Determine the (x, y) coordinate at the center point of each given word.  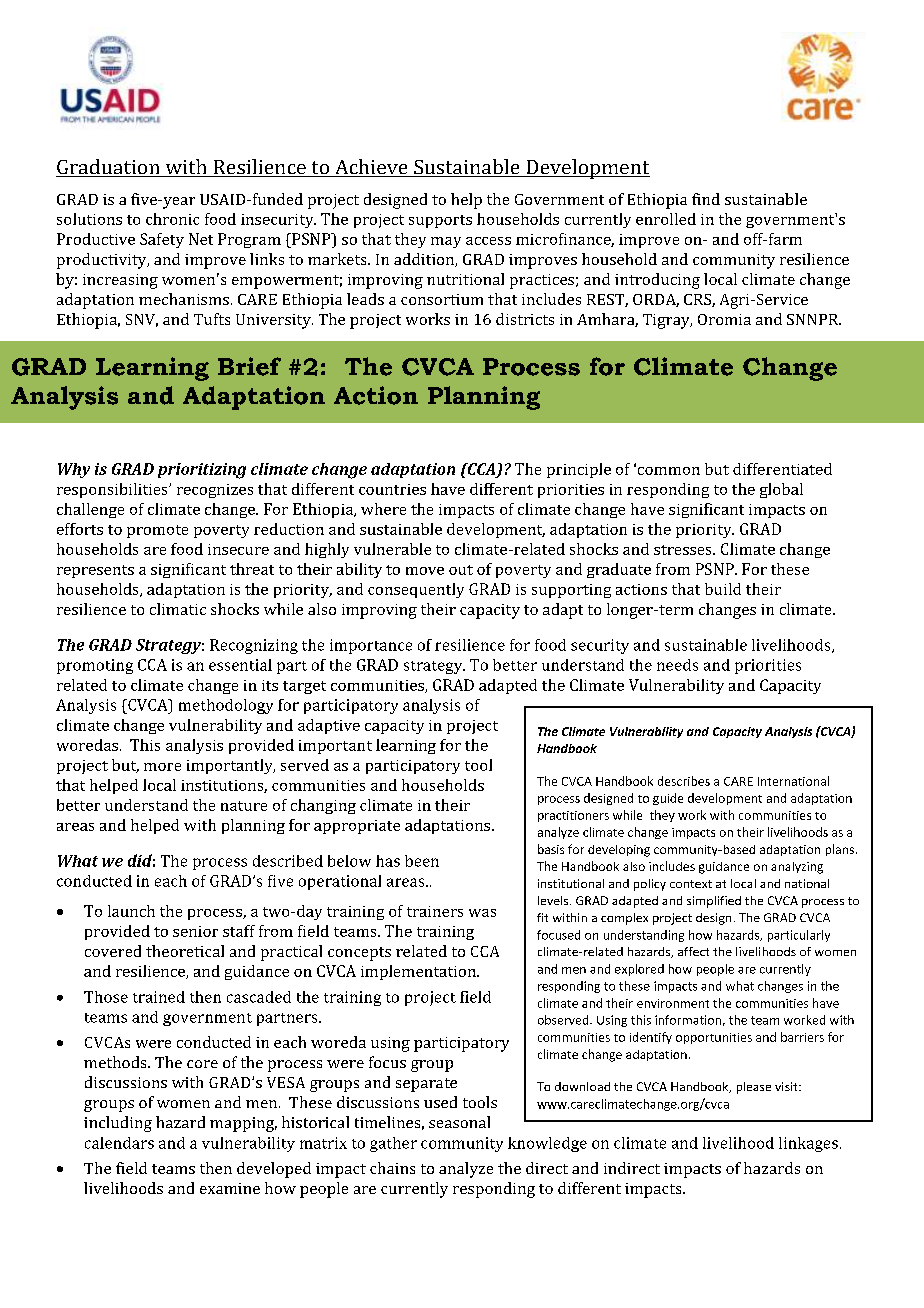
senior (195, 931)
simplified (714, 902)
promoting (95, 666)
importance (371, 646)
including (118, 1124)
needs (677, 665)
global (781, 490)
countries (392, 489)
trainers (435, 911)
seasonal (459, 1122)
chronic (172, 219)
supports (440, 221)
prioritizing (202, 471)
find (706, 199)
